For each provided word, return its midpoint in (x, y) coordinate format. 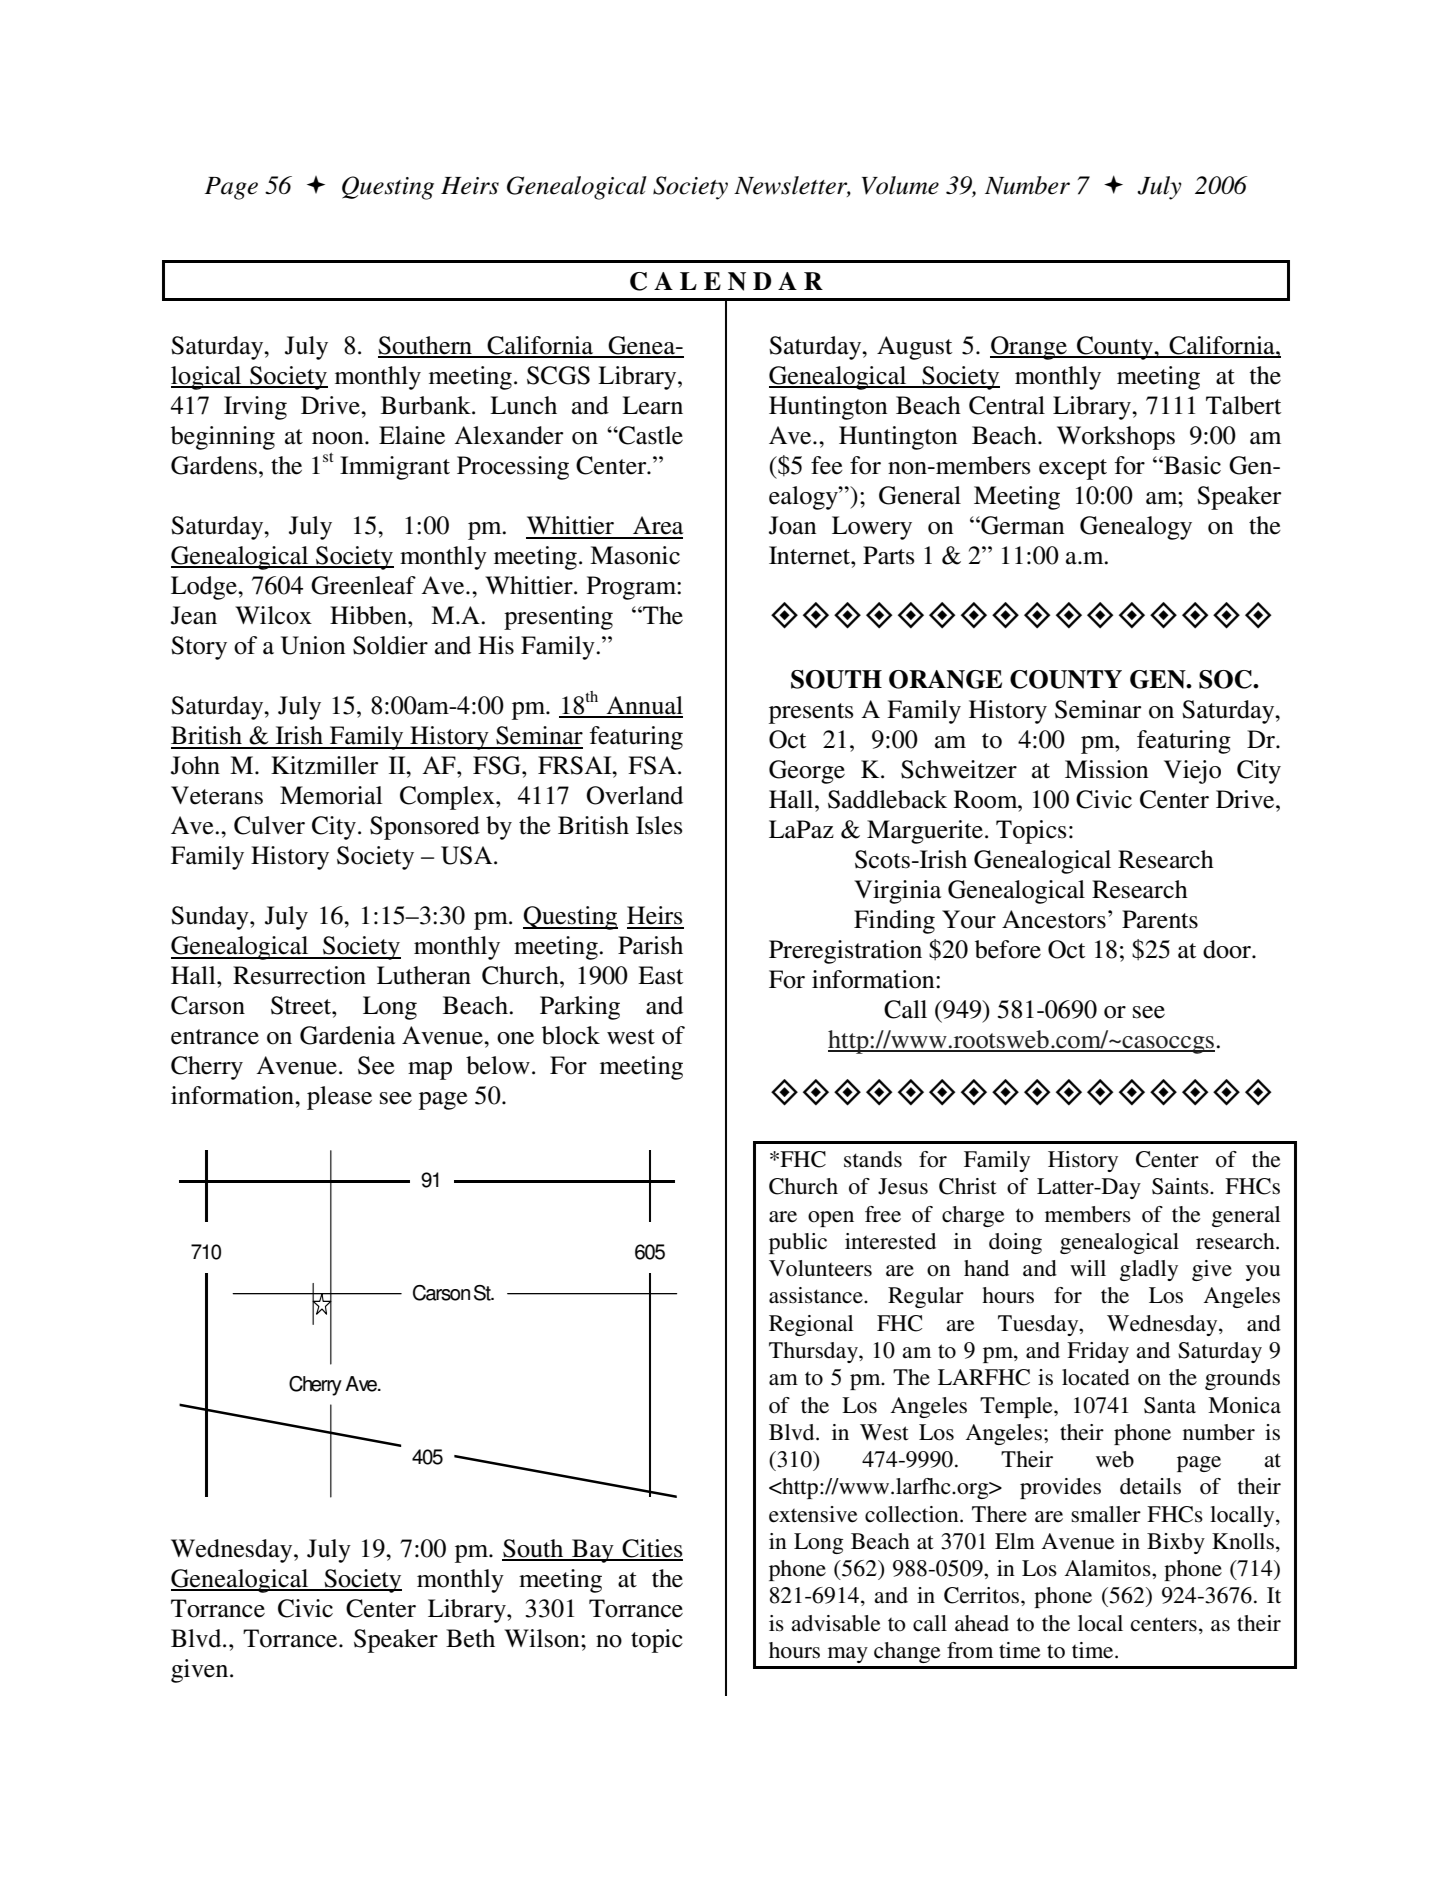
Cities (651, 1549)
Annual (643, 706)
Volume (900, 185)
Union (313, 645)
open (831, 1219)
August (914, 348)
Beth (470, 1638)
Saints (1181, 1186)
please (339, 1098)
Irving (255, 408)
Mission (1106, 769)
